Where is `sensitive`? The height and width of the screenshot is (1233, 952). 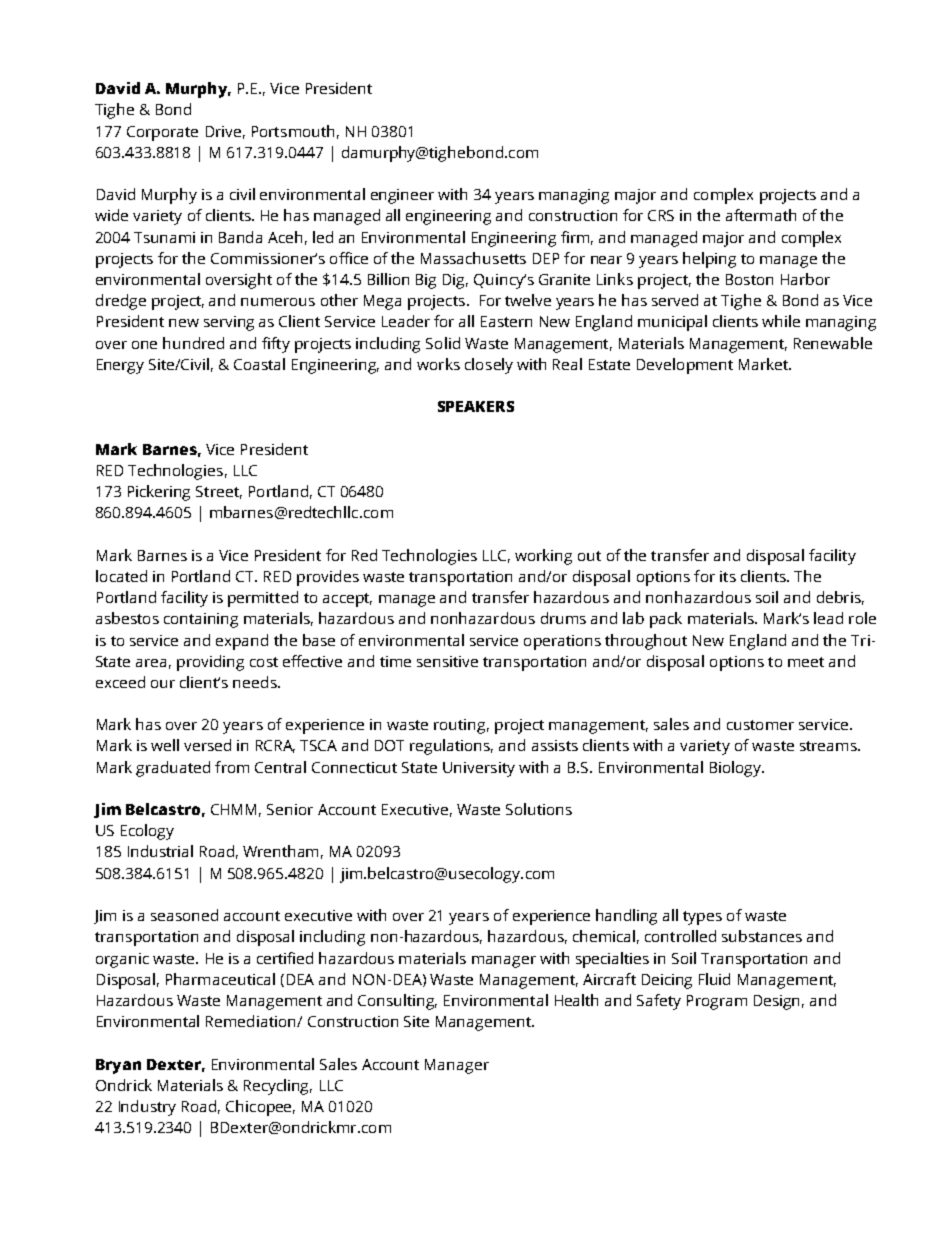 sensitive is located at coordinates (447, 661).
